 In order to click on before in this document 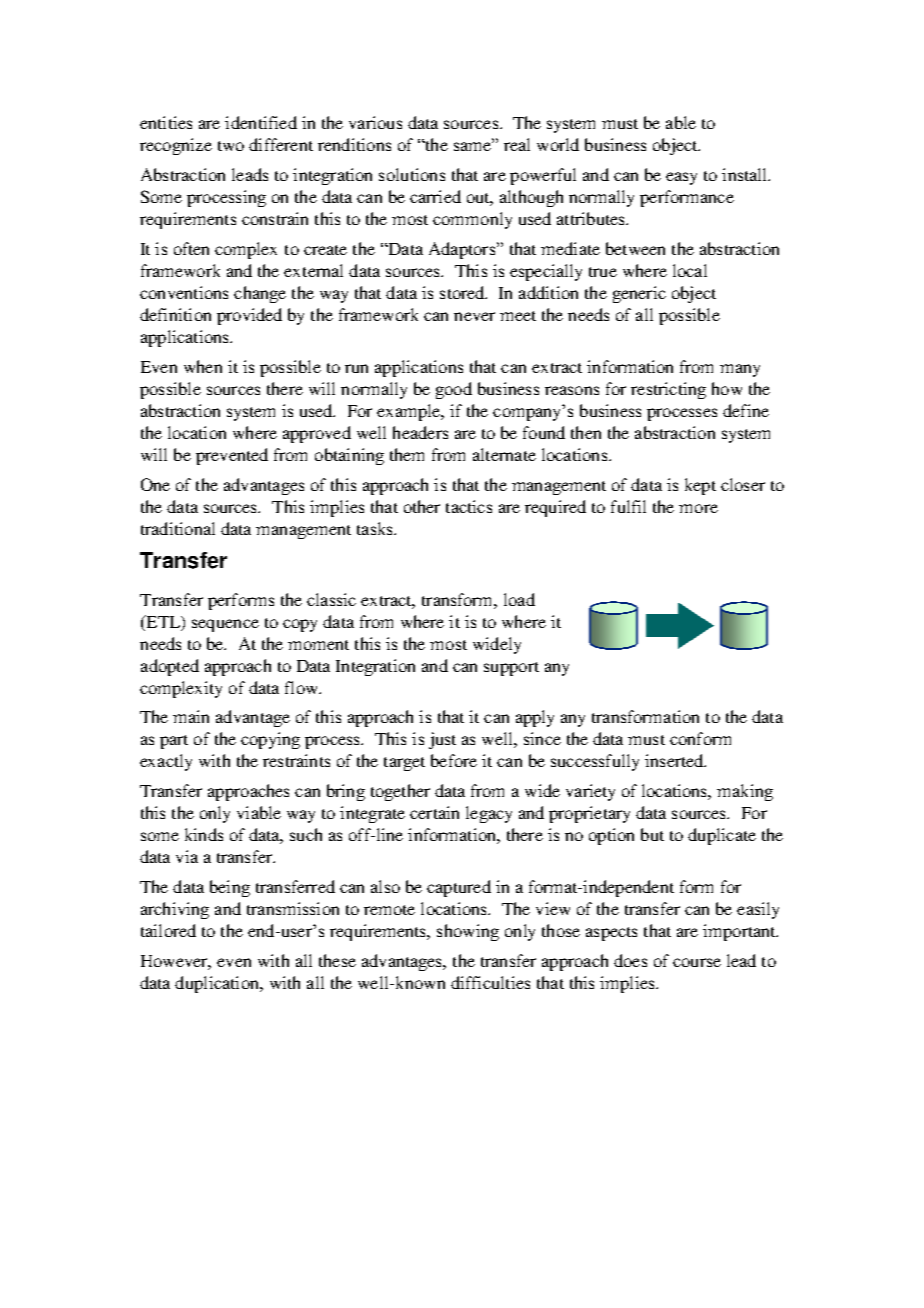, I will do `click(454, 760)`.
